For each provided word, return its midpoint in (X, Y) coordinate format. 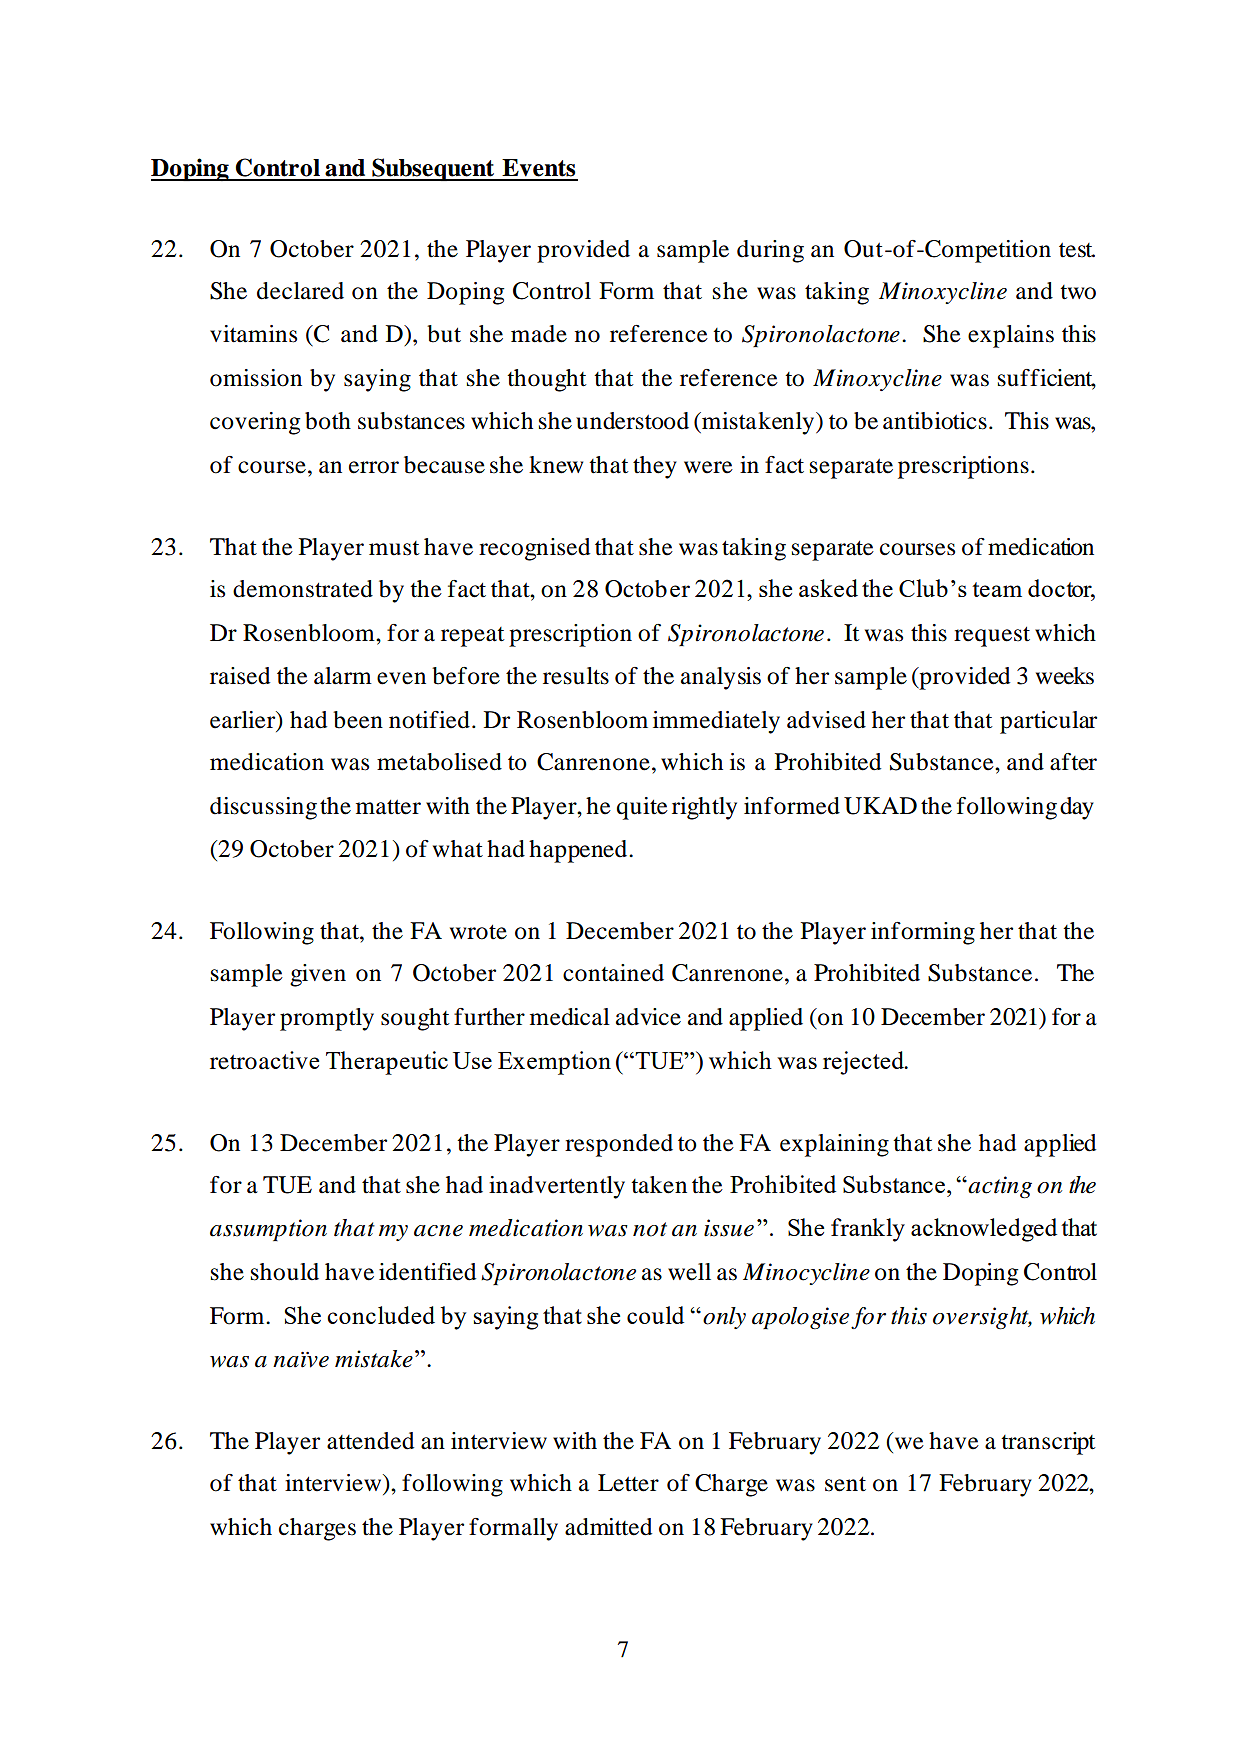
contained (613, 973)
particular (1048, 722)
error (374, 467)
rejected (864, 1063)
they (655, 467)
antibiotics (935, 421)
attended (370, 1441)
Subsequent (433, 169)
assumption (268, 1230)
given (318, 975)
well (689, 1272)
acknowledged (984, 1230)
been (358, 720)
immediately (716, 722)
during (770, 251)
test (1077, 250)
